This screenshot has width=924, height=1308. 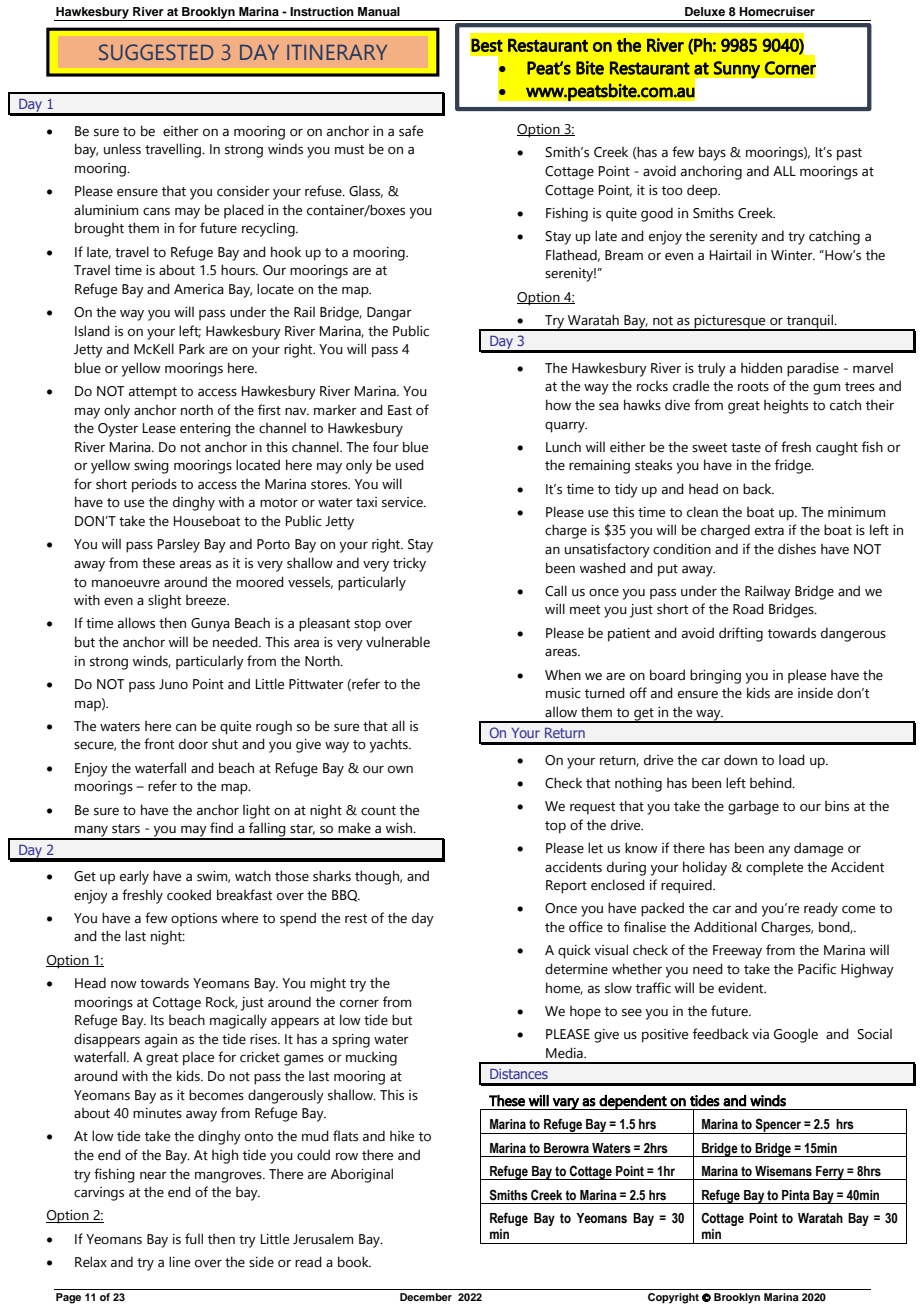 What do you see at coordinates (769, 531) in the screenshot?
I see `extra` at bounding box center [769, 531].
